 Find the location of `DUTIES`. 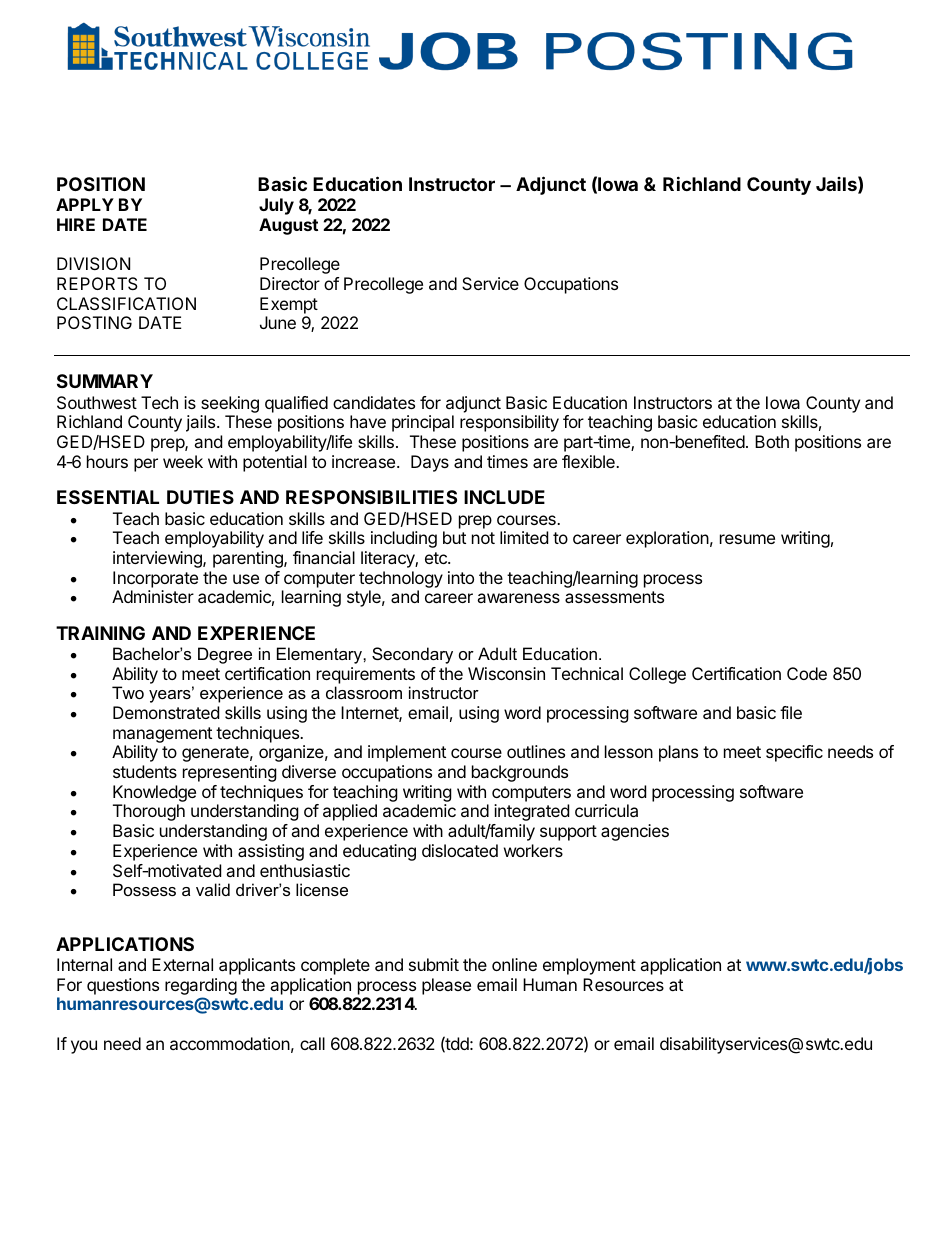

DUTIES is located at coordinates (200, 497).
